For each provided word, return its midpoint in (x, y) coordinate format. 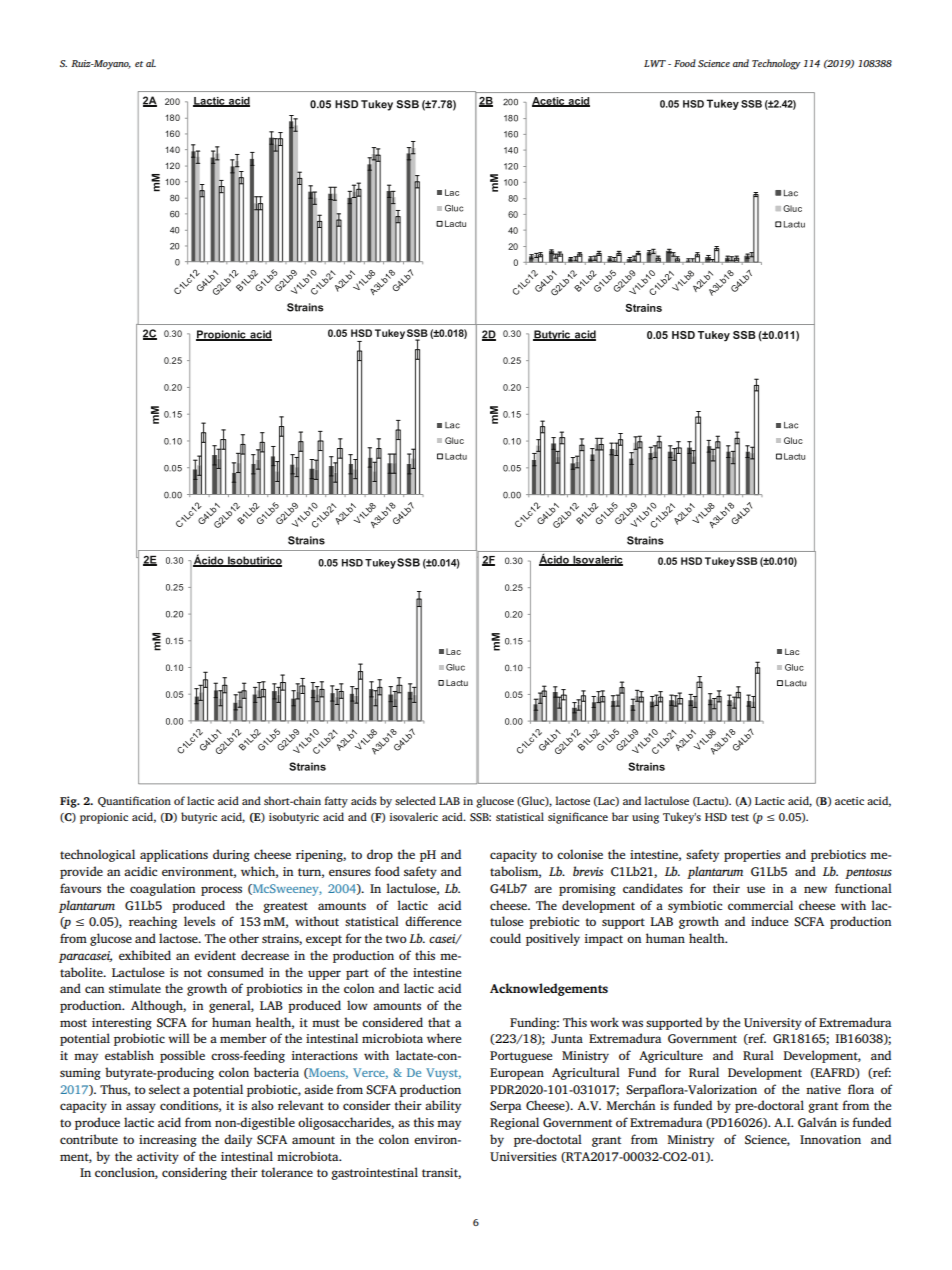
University (773, 1024)
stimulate (135, 988)
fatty (336, 802)
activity (158, 1158)
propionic (104, 818)
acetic (849, 801)
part (357, 974)
